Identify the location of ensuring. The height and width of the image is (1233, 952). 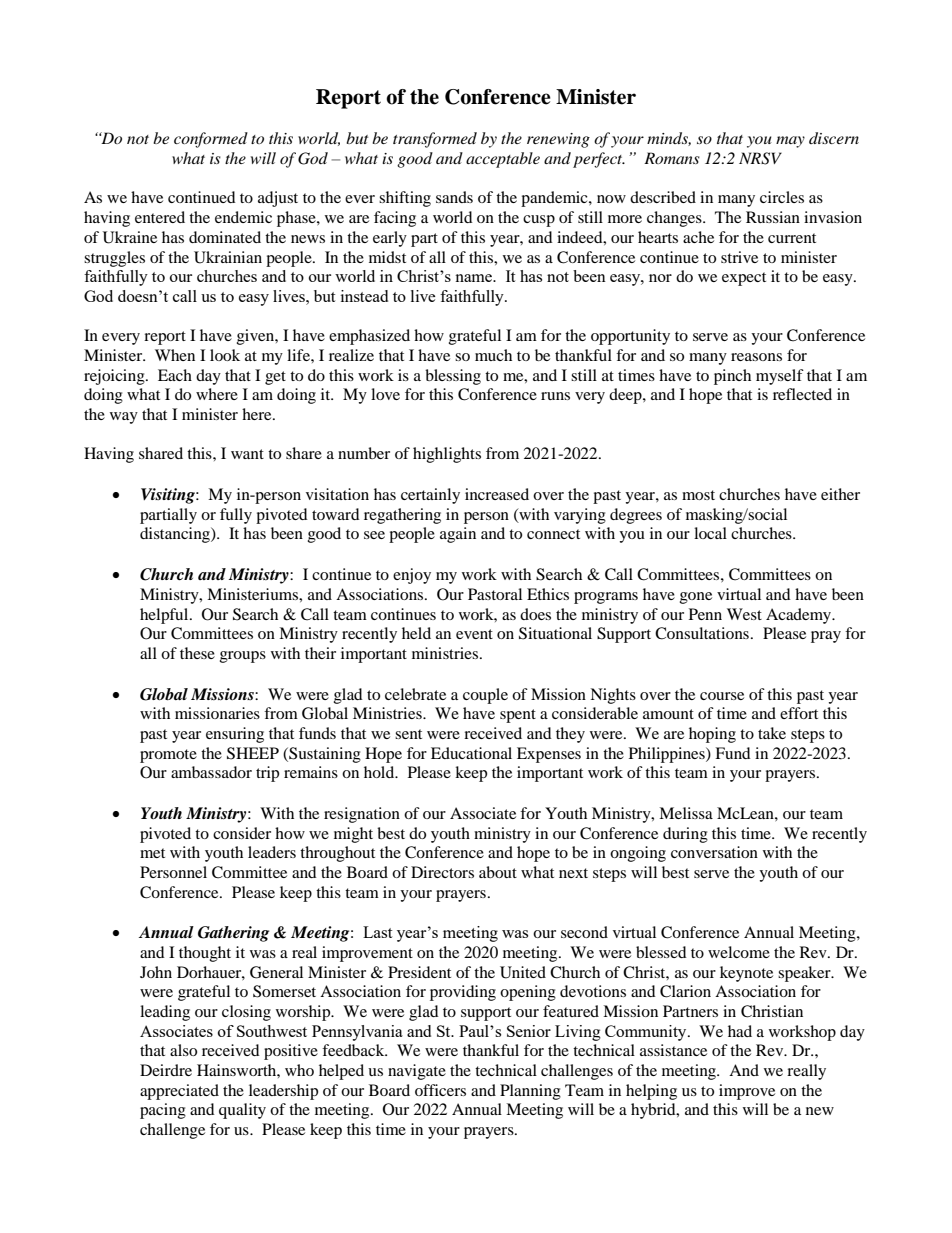
(235, 735).
